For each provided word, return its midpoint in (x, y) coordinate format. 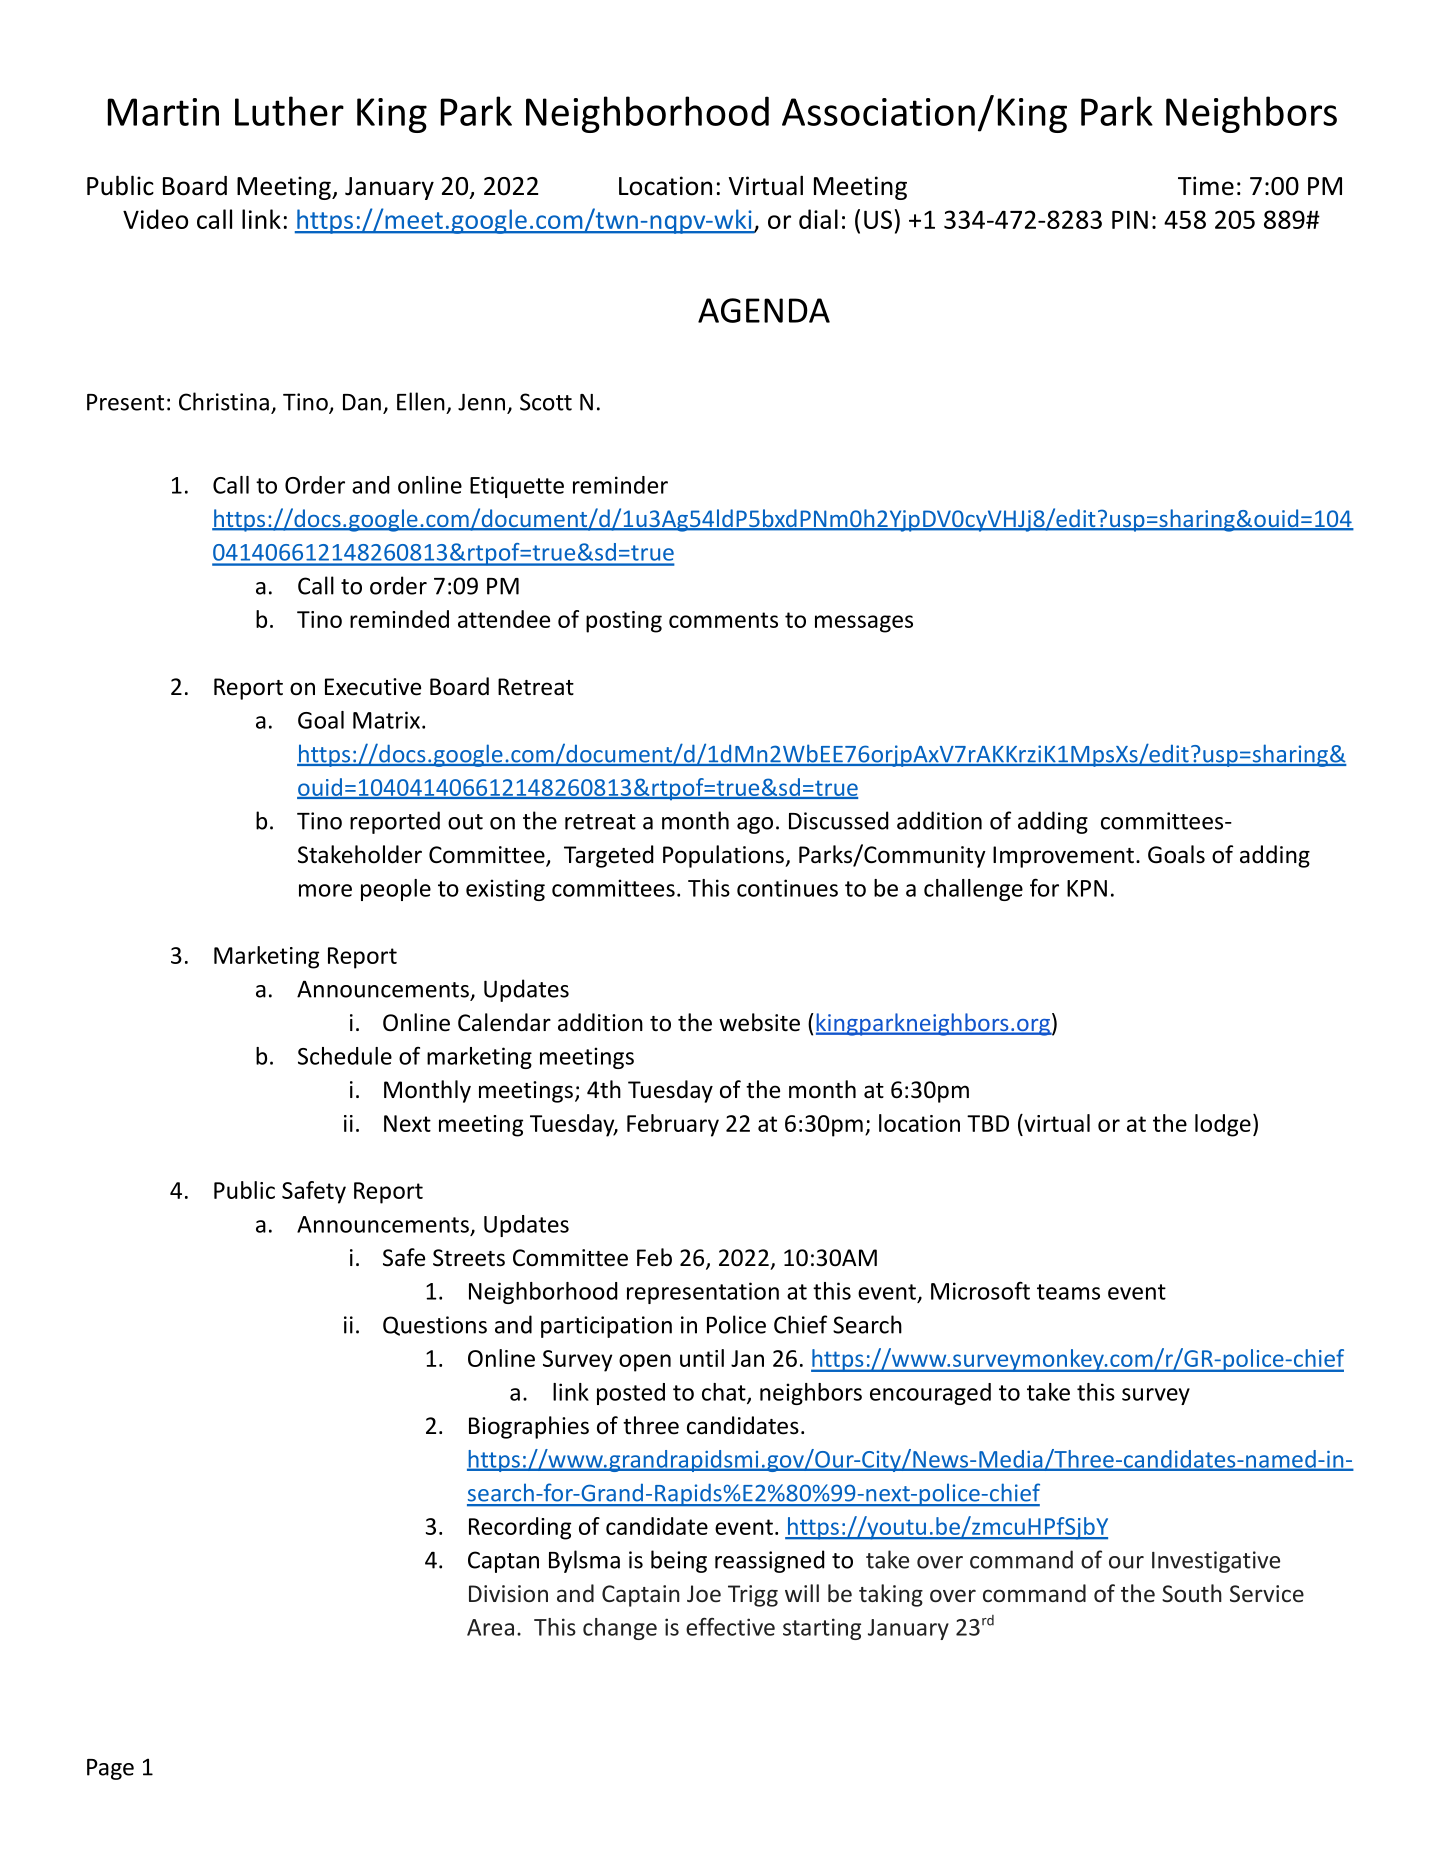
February (673, 1125)
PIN (1130, 220)
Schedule (345, 1056)
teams (1068, 1292)
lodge (1223, 1125)
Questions (435, 1326)
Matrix (386, 720)
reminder (620, 485)
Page (110, 1769)
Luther (289, 111)
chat (725, 1393)
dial (818, 219)
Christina (224, 401)
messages (864, 624)
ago (755, 825)
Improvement (1063, 857)
